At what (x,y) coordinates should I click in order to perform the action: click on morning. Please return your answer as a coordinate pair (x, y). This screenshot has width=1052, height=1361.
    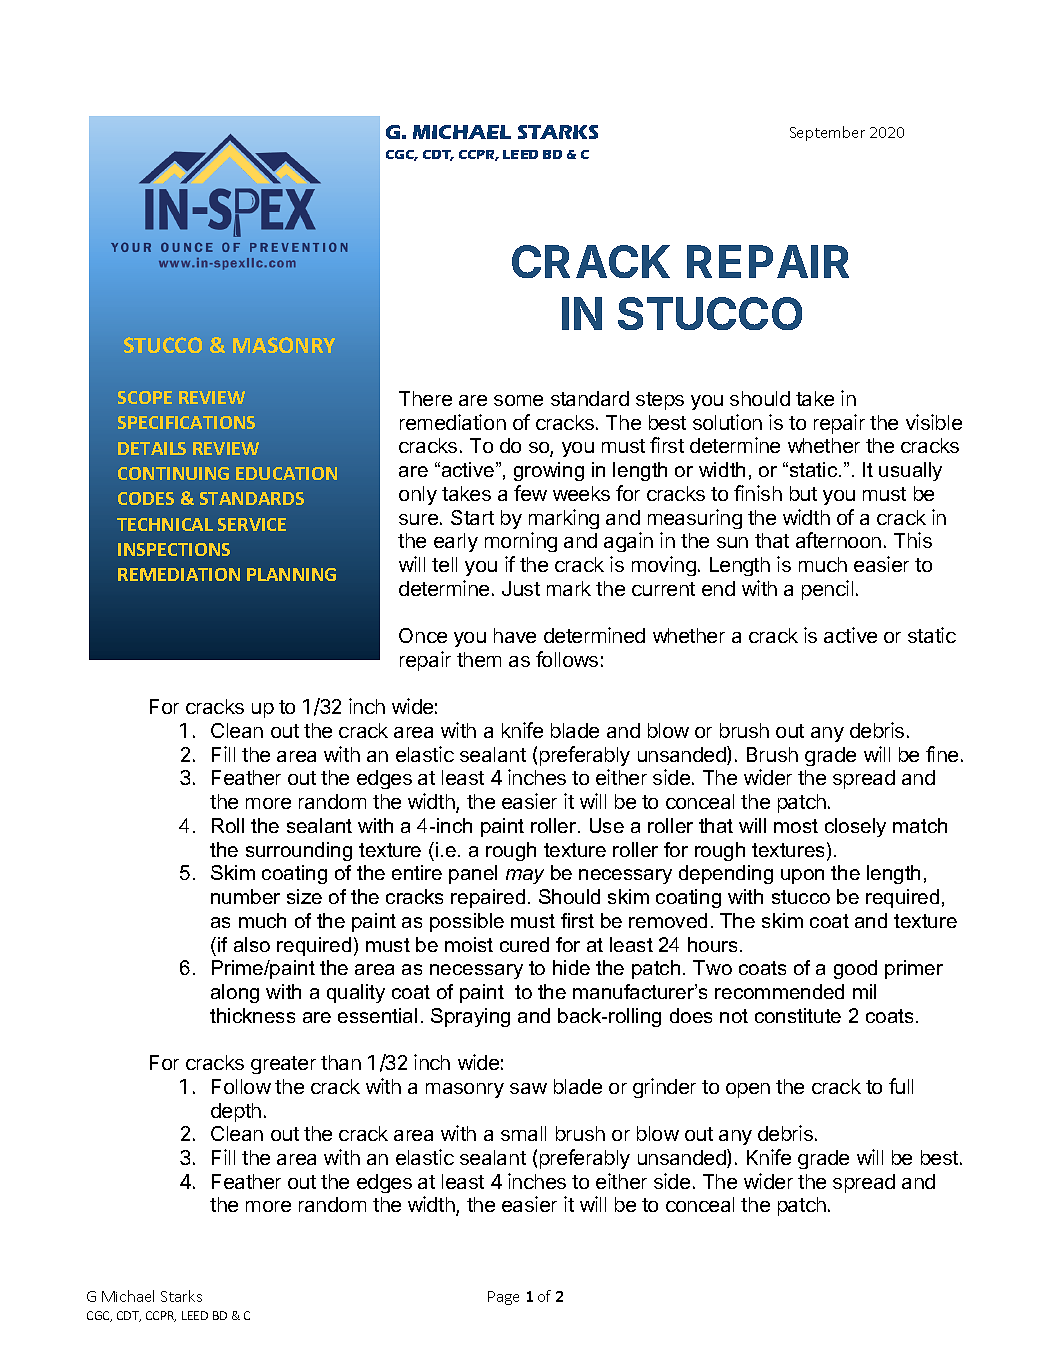
    Looking at the image, I should click on (521, 542).
